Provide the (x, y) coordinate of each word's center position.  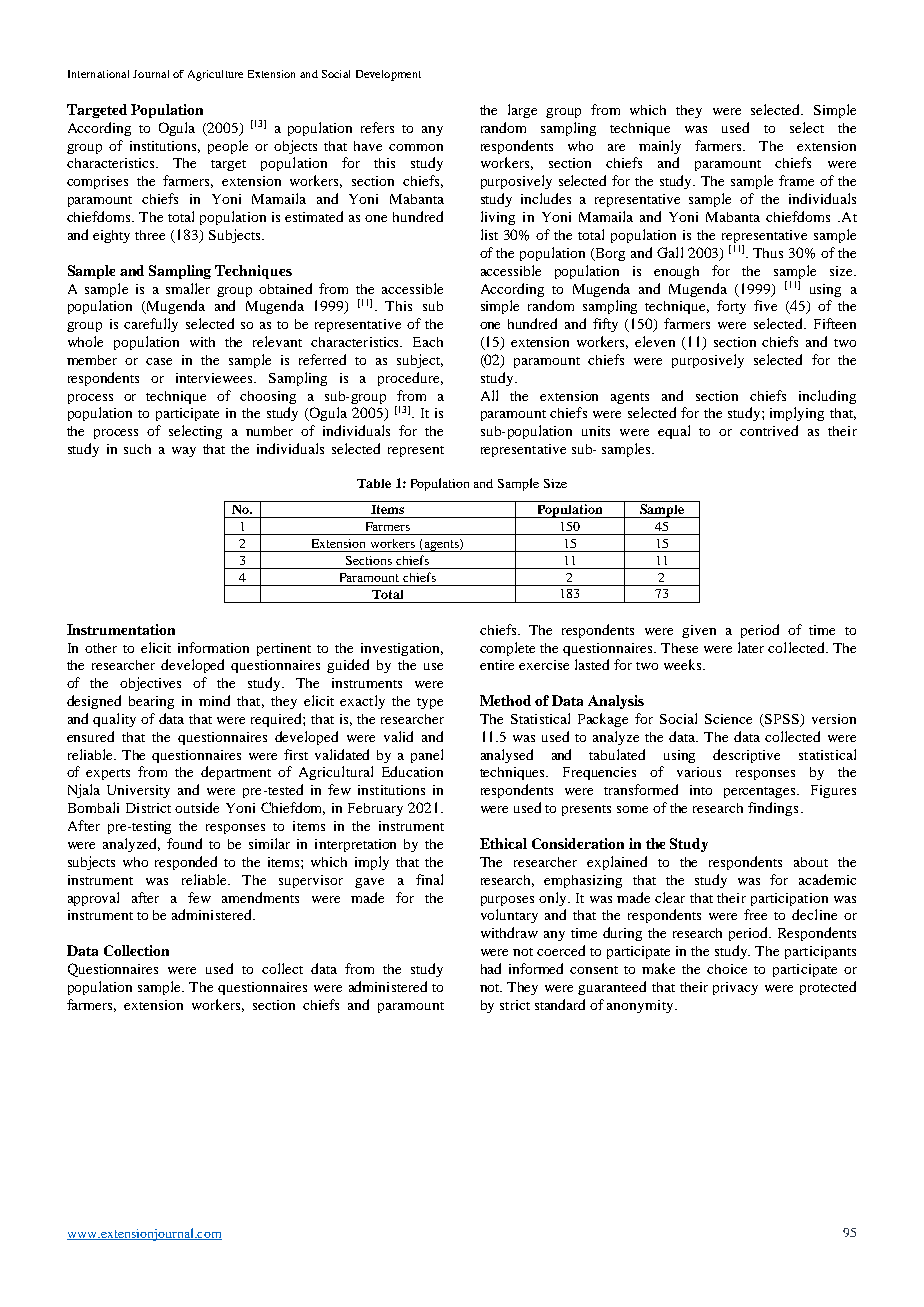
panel (427, 756)
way (184, 452)
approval (93, 899)
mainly (660, 147)
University (138, 791)
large (522, 111)
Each (428, 342)
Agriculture (215, 75)
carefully (151, 325)
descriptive (746, 756)
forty (731, 307)
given (699, 631)
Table (374, 483)
